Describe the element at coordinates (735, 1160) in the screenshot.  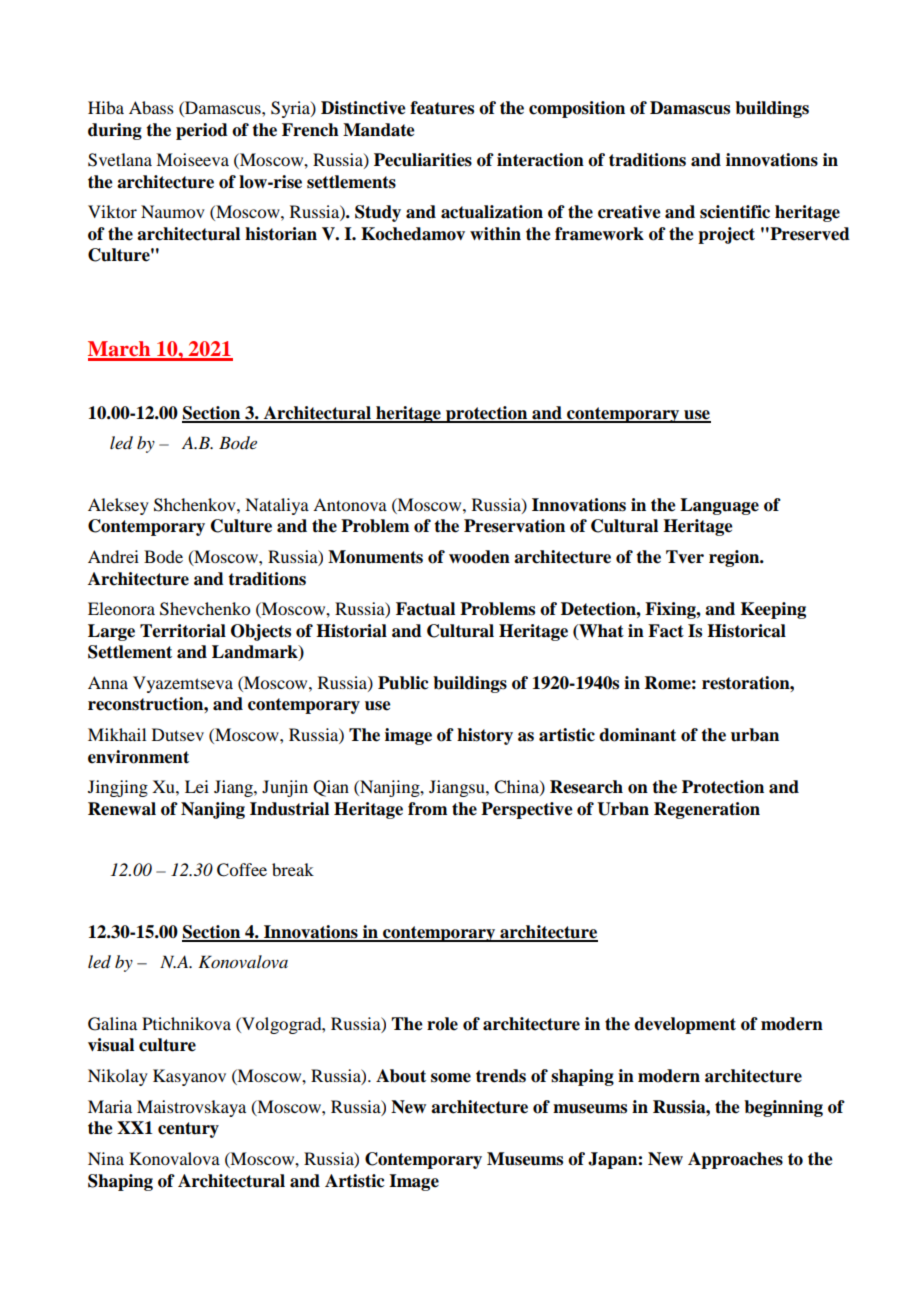
I see `Approaches` at that location.
